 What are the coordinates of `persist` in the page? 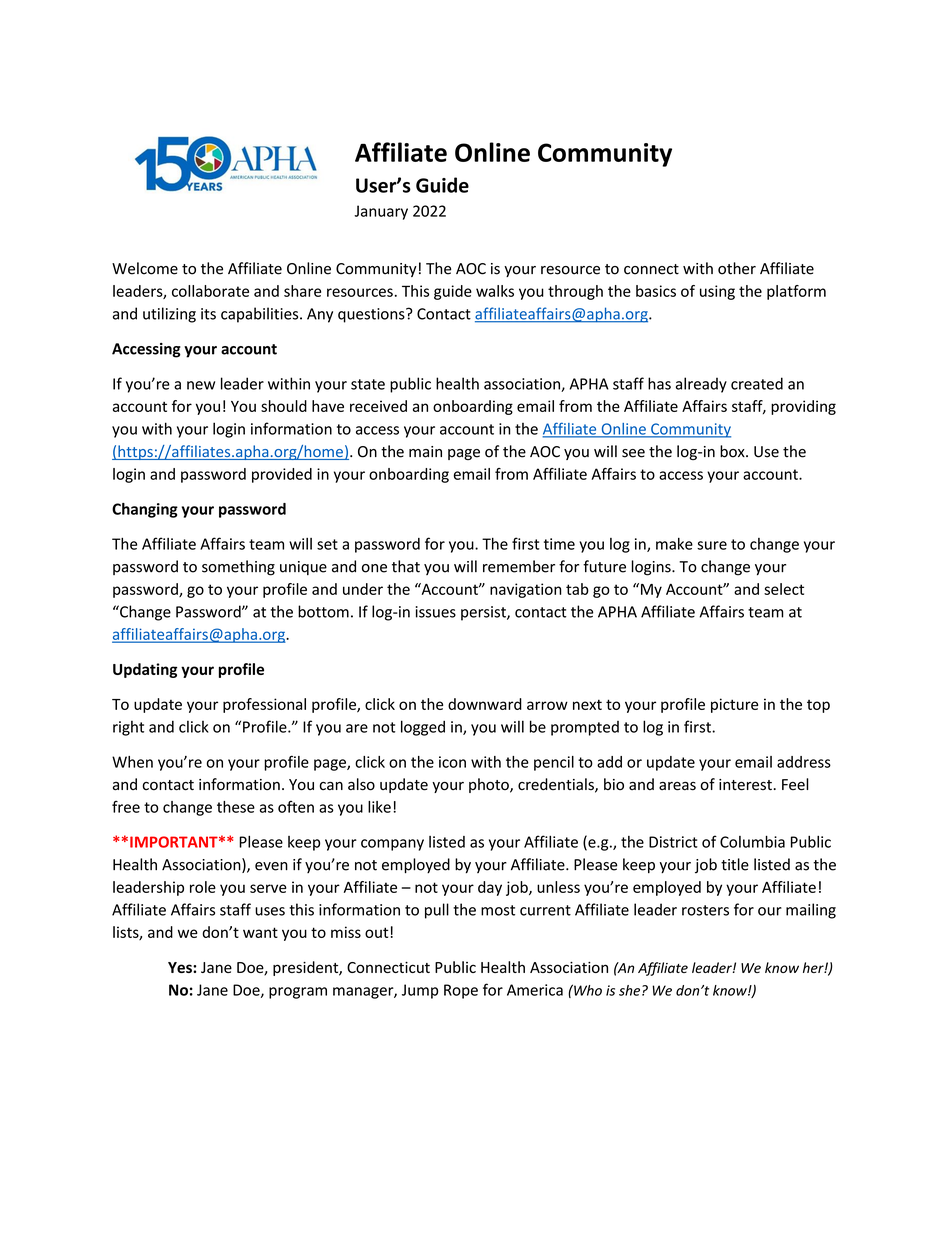 It's located at (484, 613).
